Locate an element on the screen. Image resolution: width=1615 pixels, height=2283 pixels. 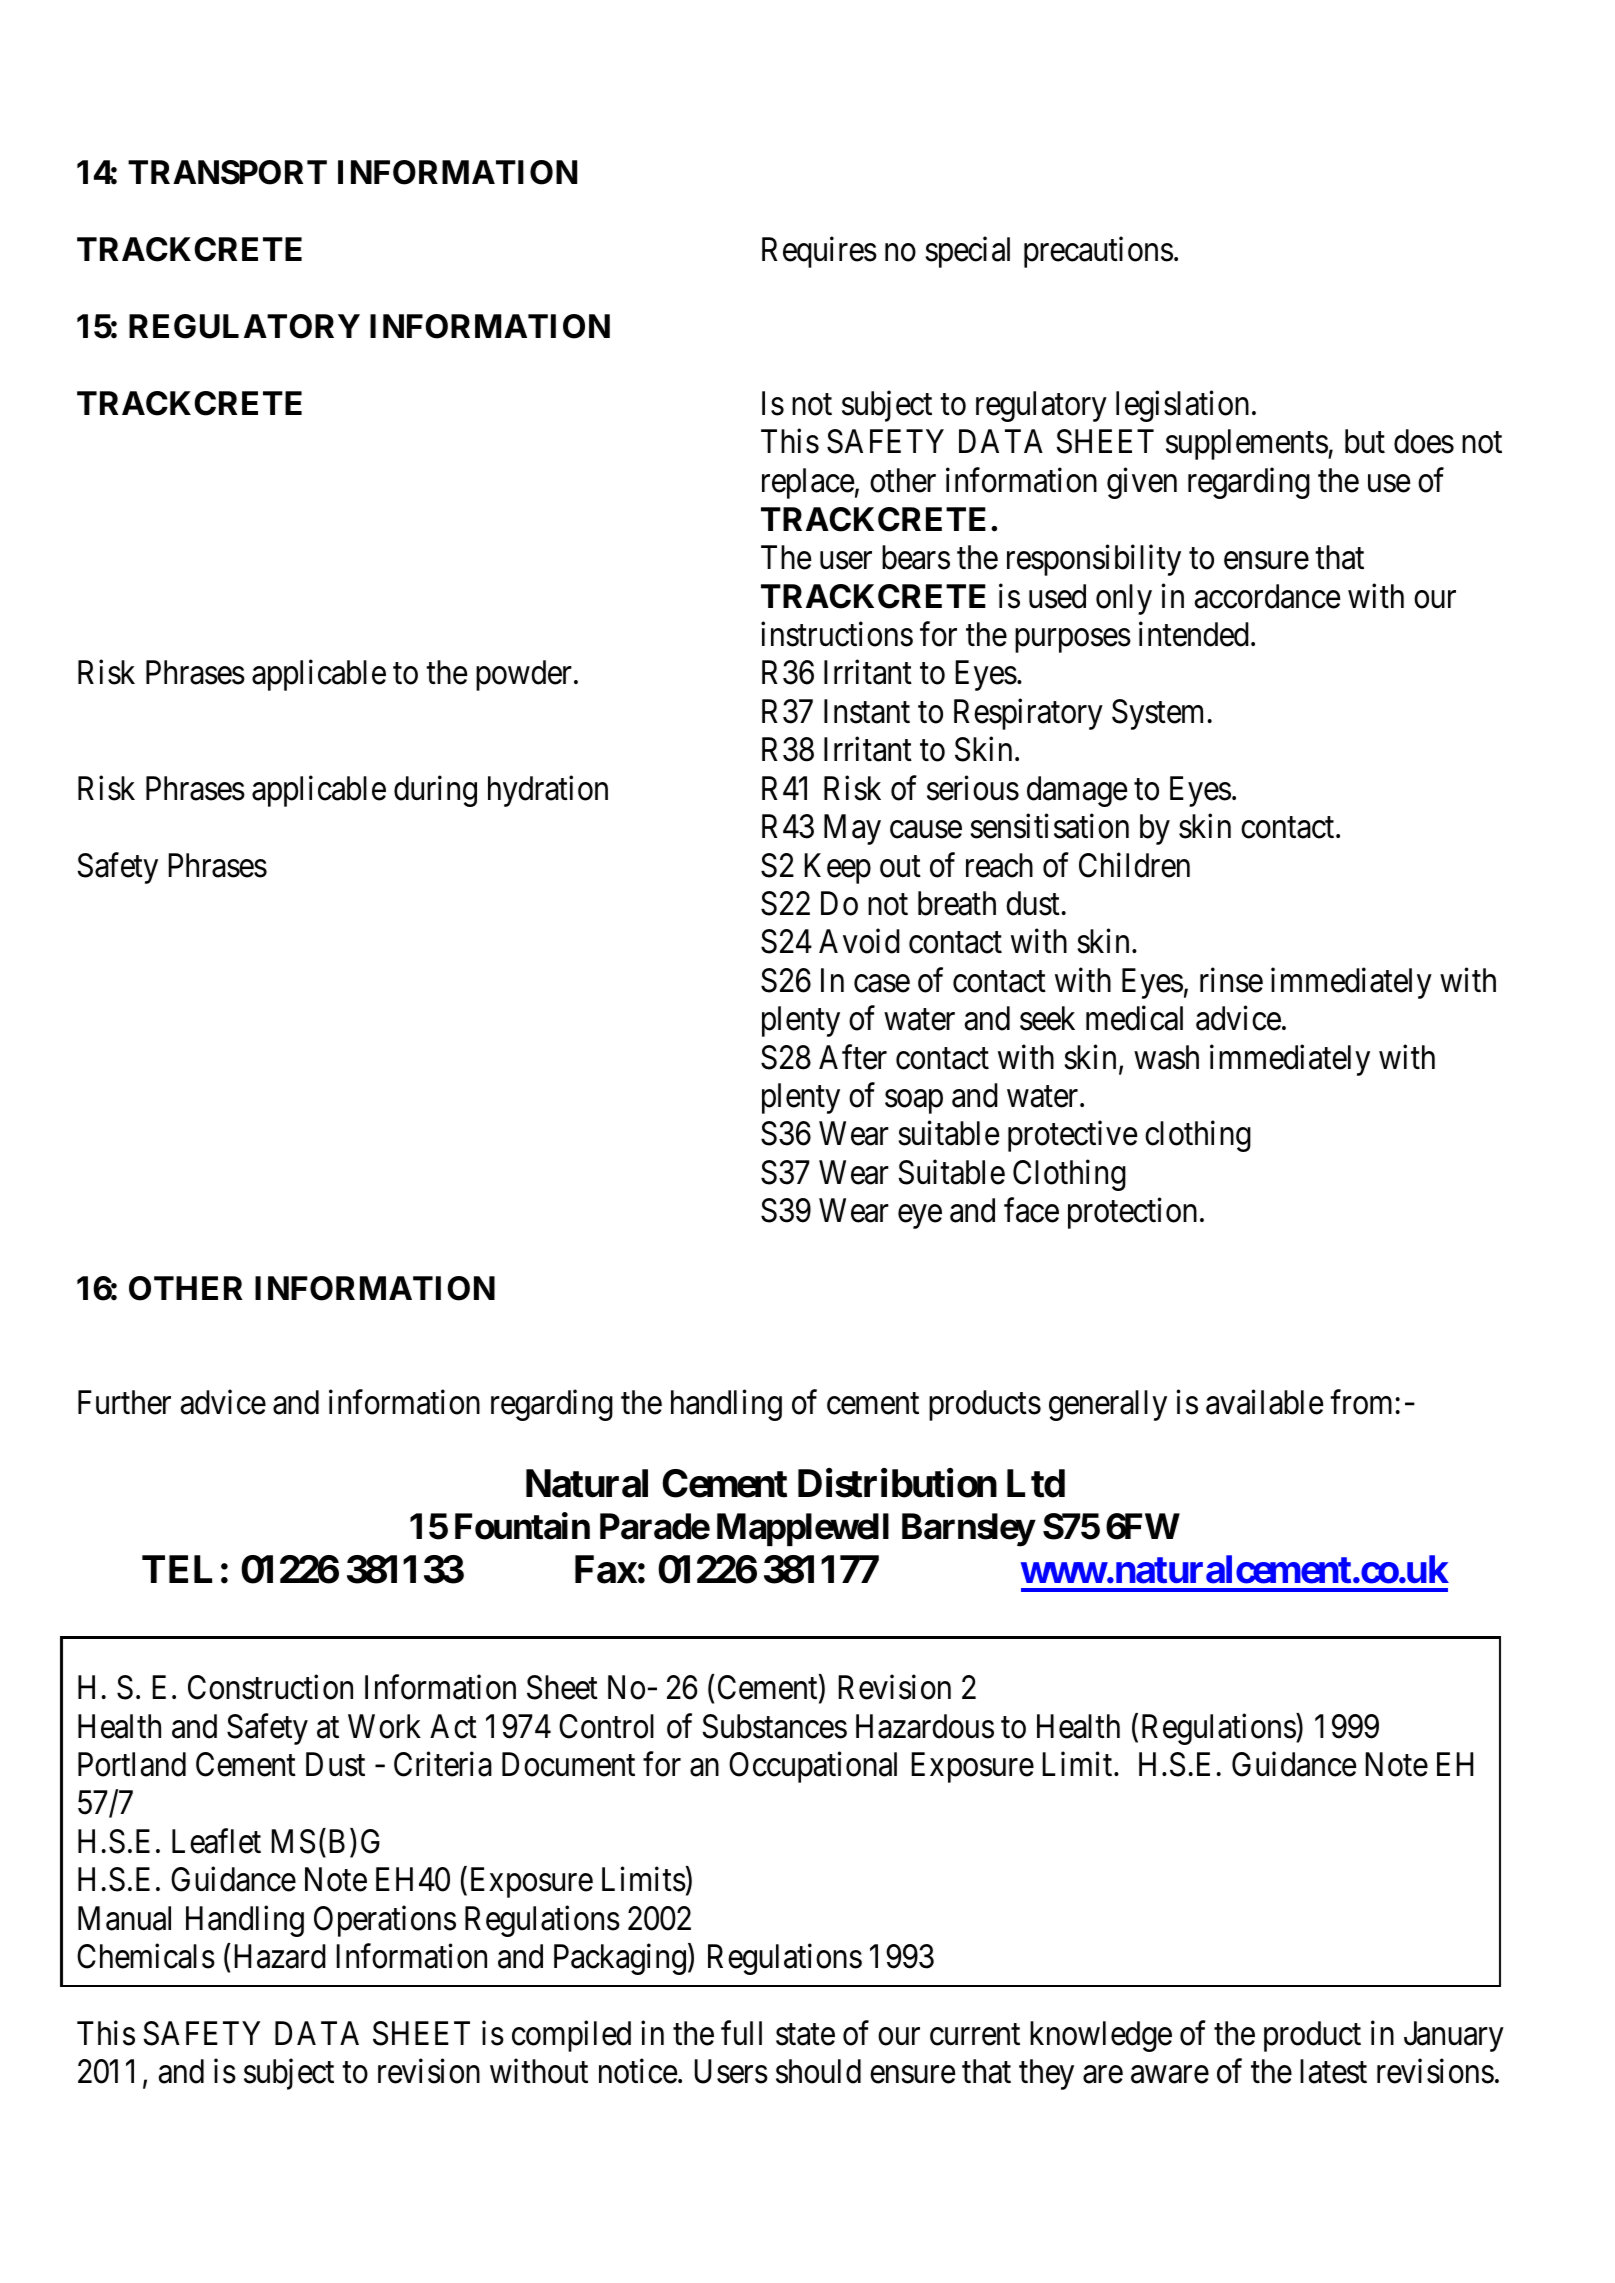
latest is located at coordinates (1333, 2071).
